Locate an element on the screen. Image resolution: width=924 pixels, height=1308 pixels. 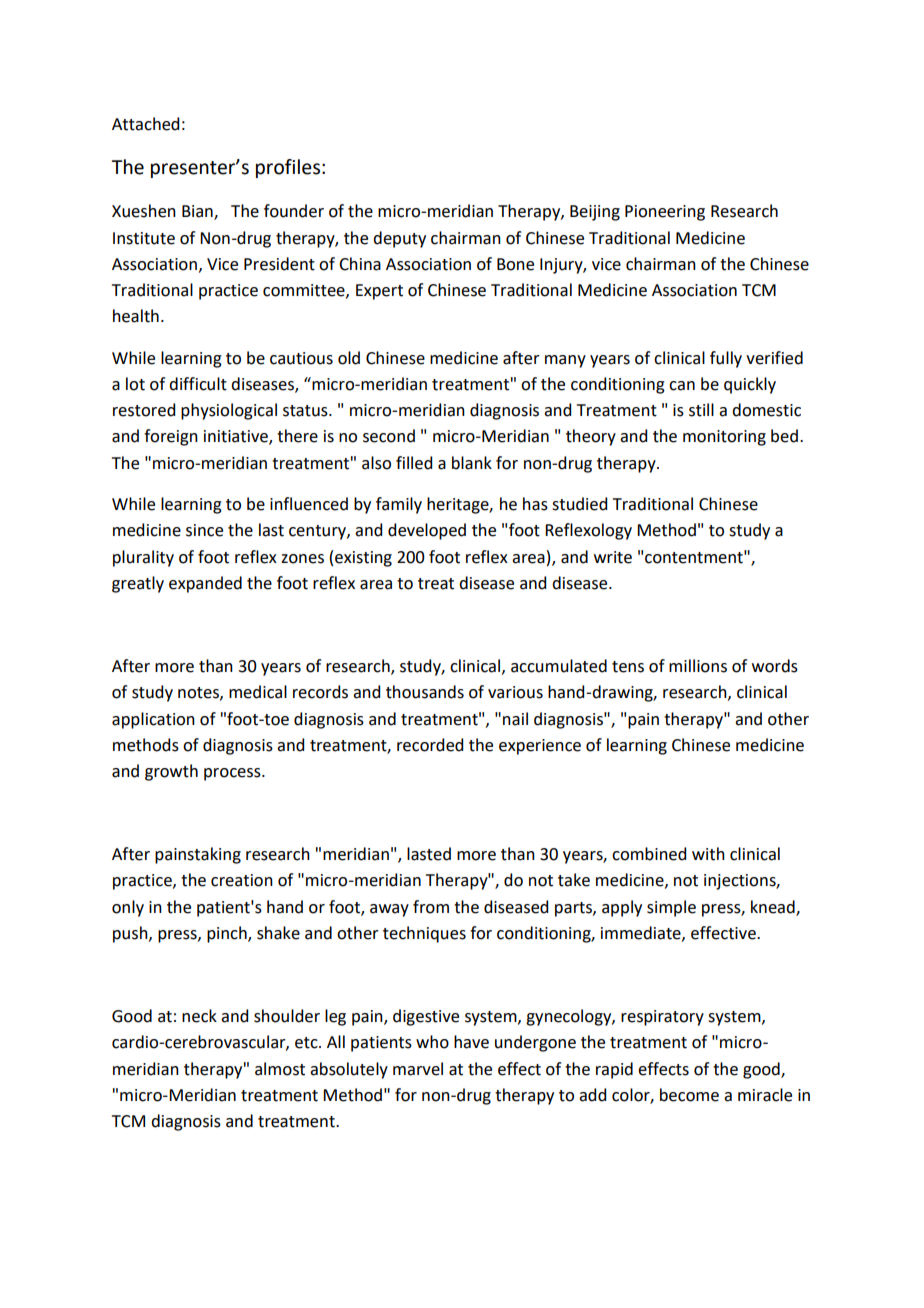
developed is located at coordinates (427, 531).
